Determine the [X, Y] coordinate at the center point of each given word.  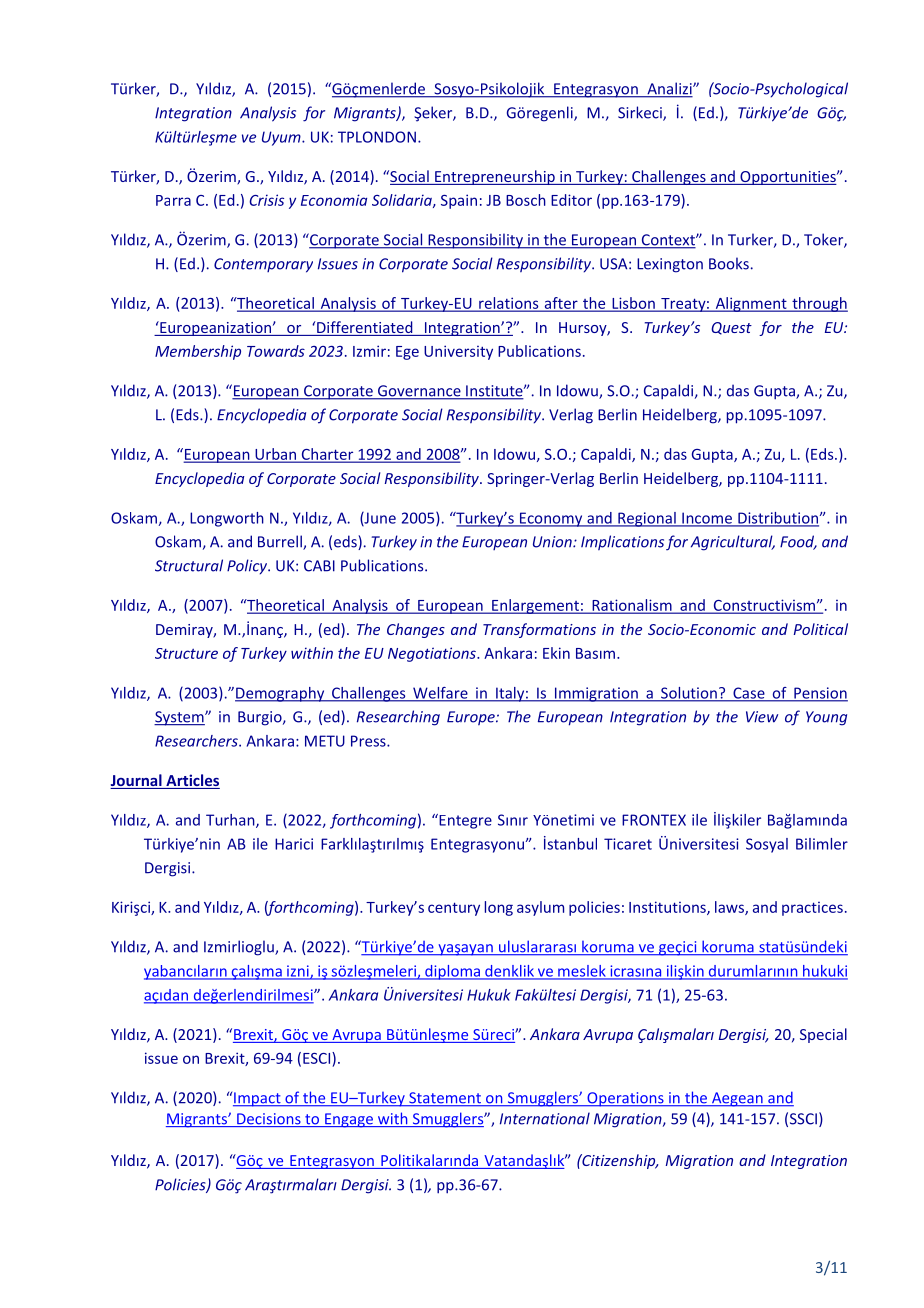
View [762, 717]
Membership [198, 352]
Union [553, 542]
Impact [258, 1099]
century [454, 909]
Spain [459, 201]
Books [729, 263]
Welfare [440, 694]
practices [812, 909]
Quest [731, 328]
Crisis [266, 200]
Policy [248, 567]
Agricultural [733, 543]
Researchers [197, 741]
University [458, 352]
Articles [192, 781]
